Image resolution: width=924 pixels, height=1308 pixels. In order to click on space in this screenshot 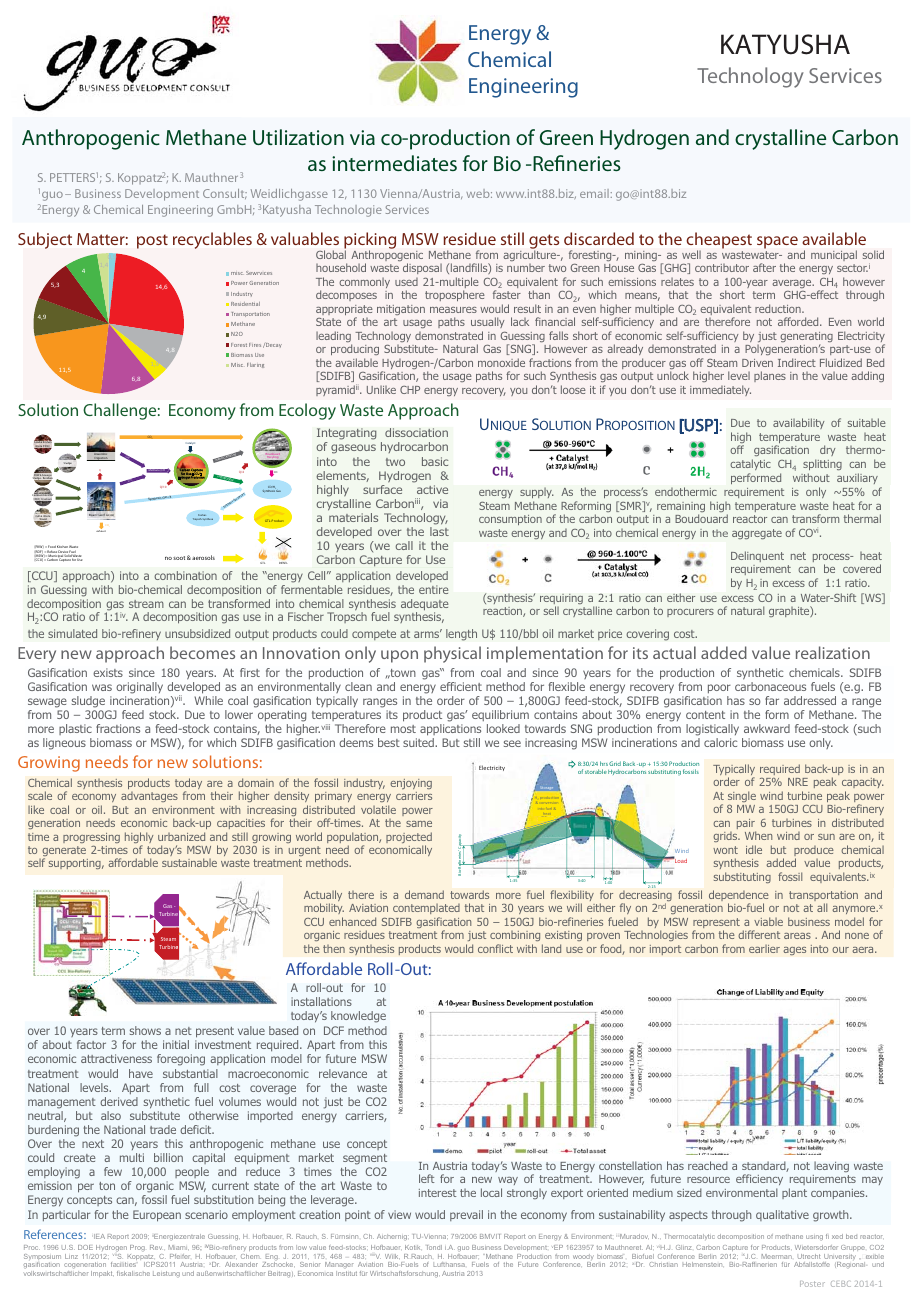, I will do `click(777, 242)`.
